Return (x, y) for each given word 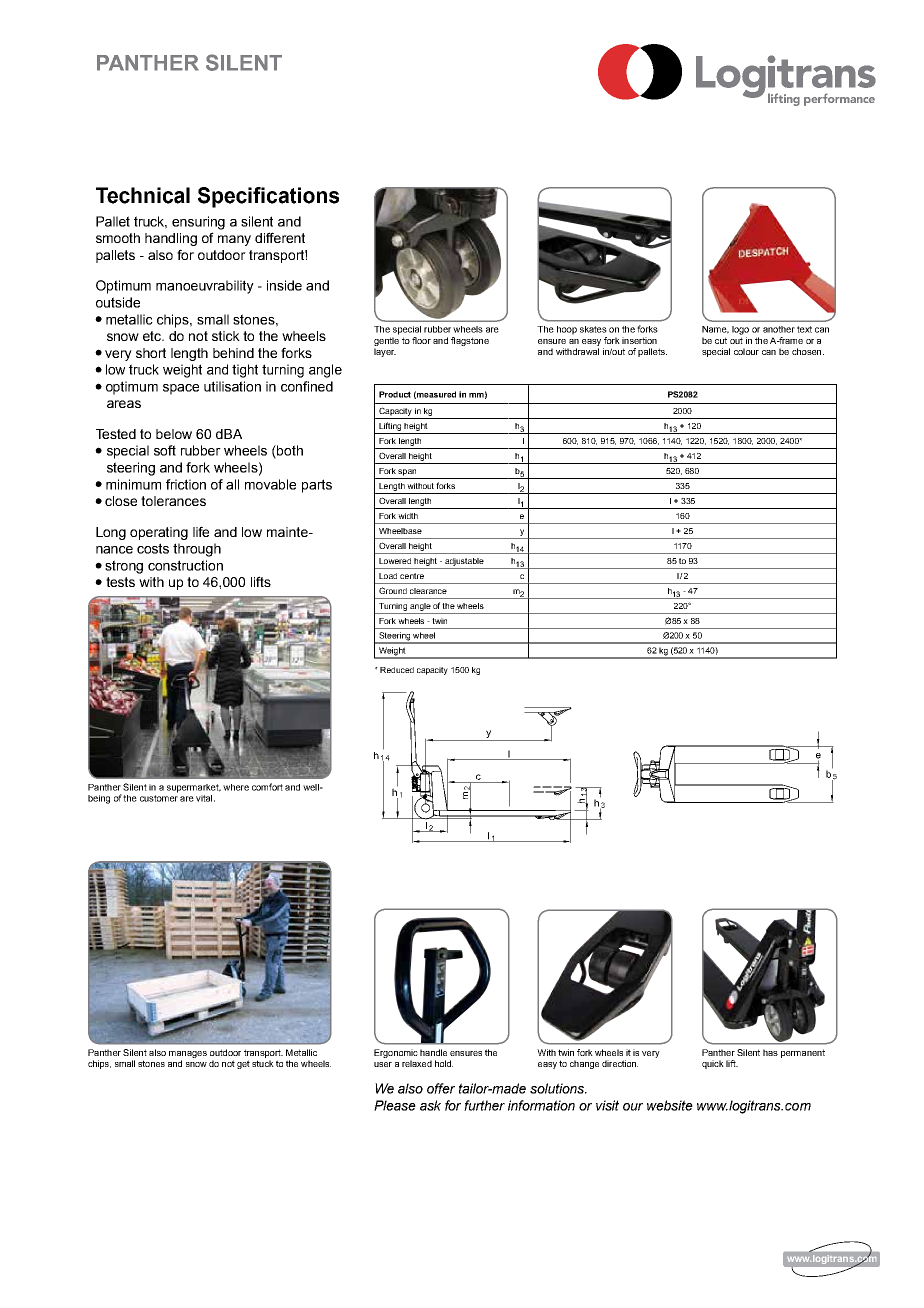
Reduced (397, 670)
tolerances (173, 501)
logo (740, 330)
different (280, 237)
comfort (267, 787)
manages (188, 1054)
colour (746, 351)
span (407, 472)
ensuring (198, 223)
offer (441, 1088)
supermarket (194, 788)
